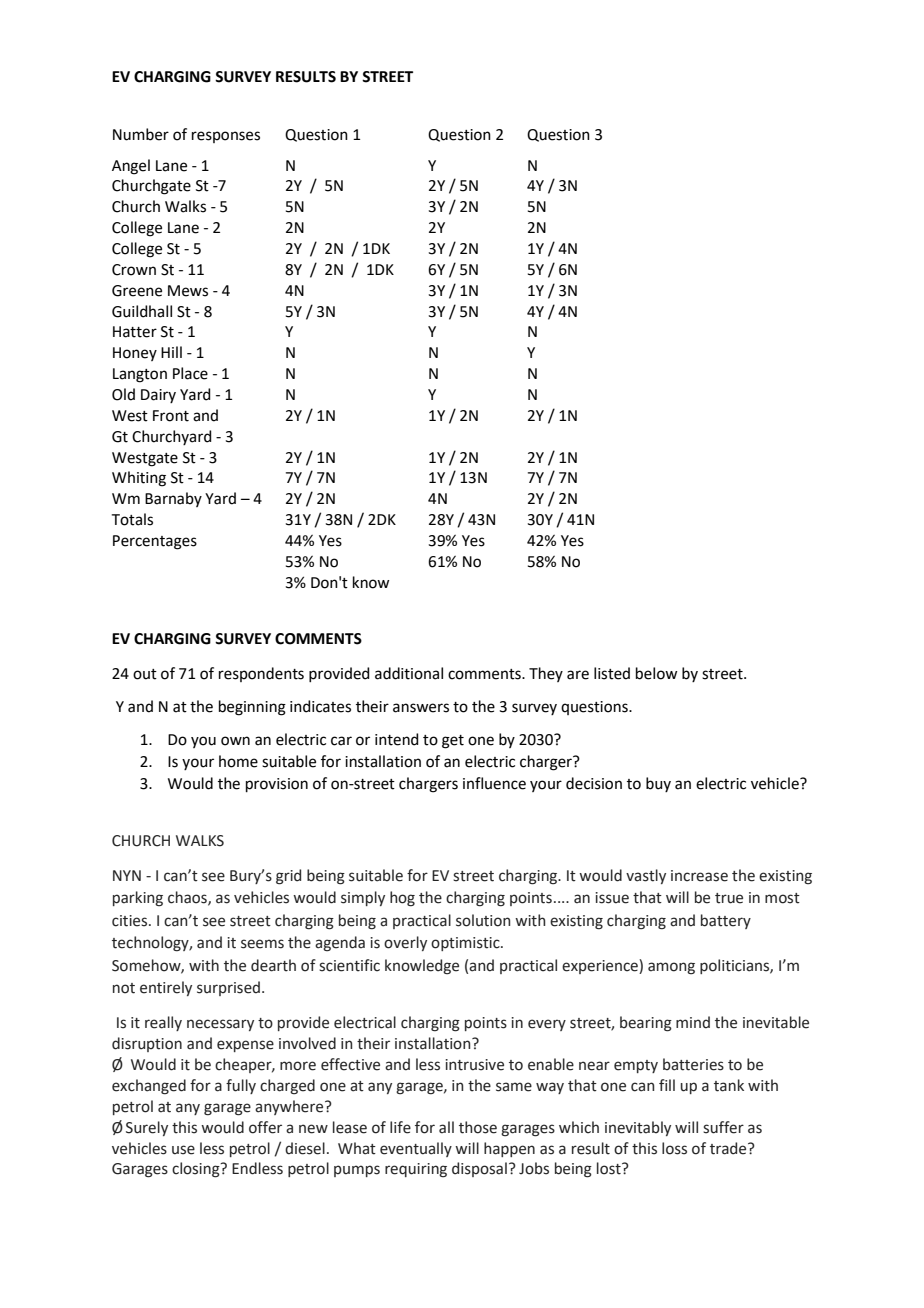 The width and height of the screenshot is (924, 1308). Describe the element at coordinates (226, 137) in the screenshot. I see `responses` at that location.
